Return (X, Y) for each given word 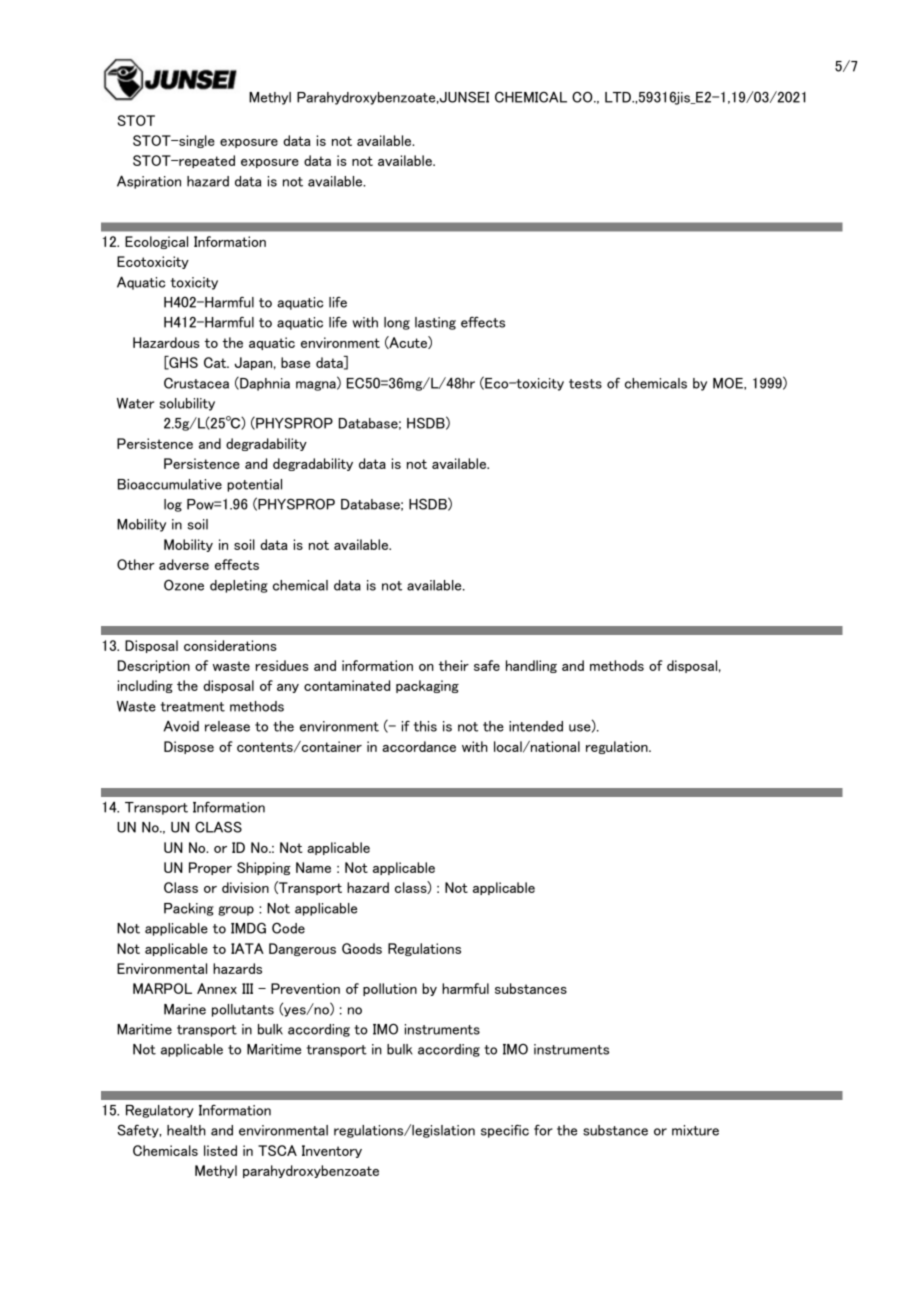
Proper (210, 868)
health (186, 1130)
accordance (419, 746)
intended (536, 726)
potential (254, 485)
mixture (695, 1130)
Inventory (332, 1151)
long (397, 323)
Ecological (156, 242)
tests (585, 384)
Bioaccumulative (170, 484)
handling (531, 666)
